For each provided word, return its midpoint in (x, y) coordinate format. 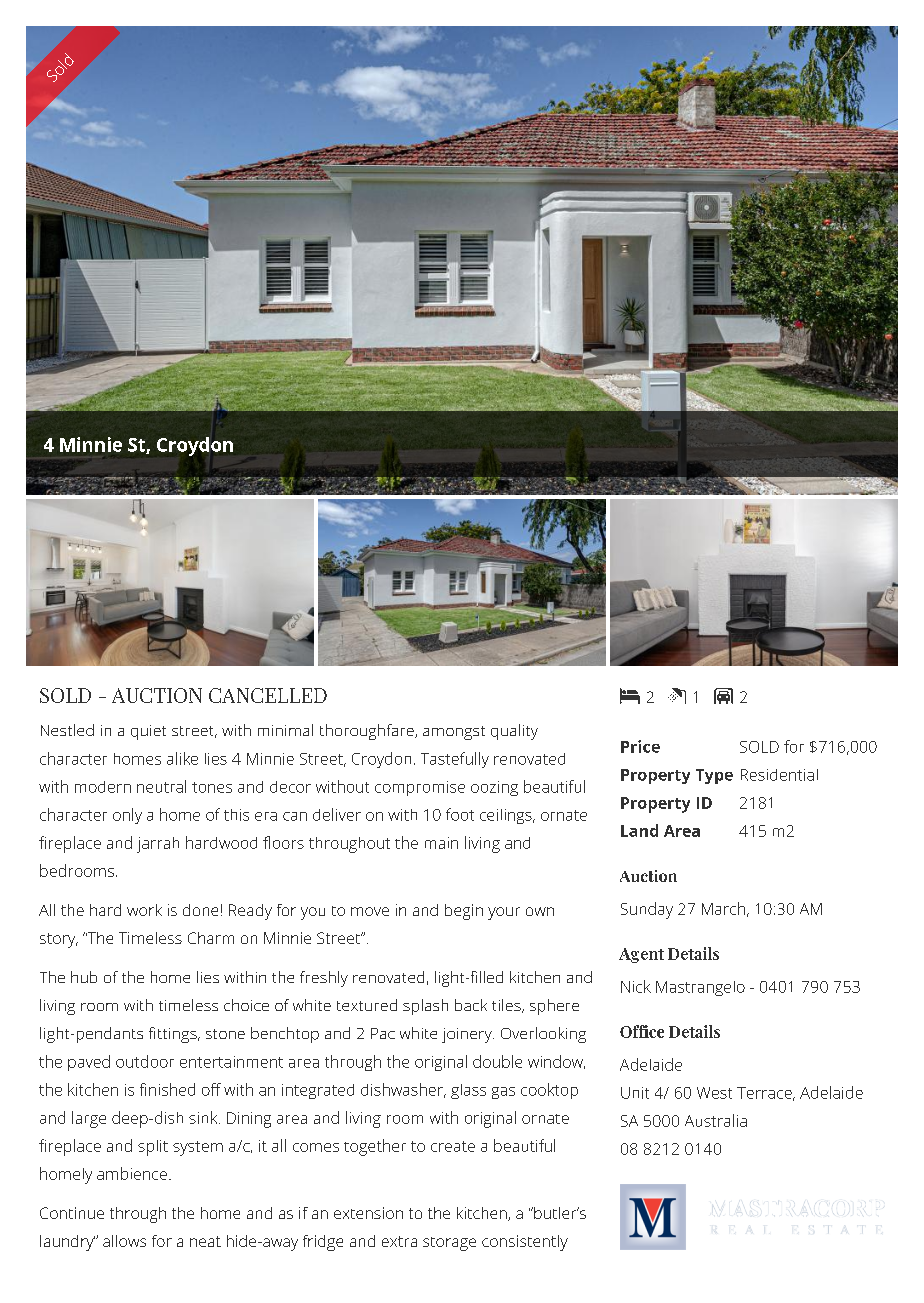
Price (640, 746)
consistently (525, 1243)
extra (399, 1241)
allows (124, 1241)
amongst (454, 733)
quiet (148, 732)
